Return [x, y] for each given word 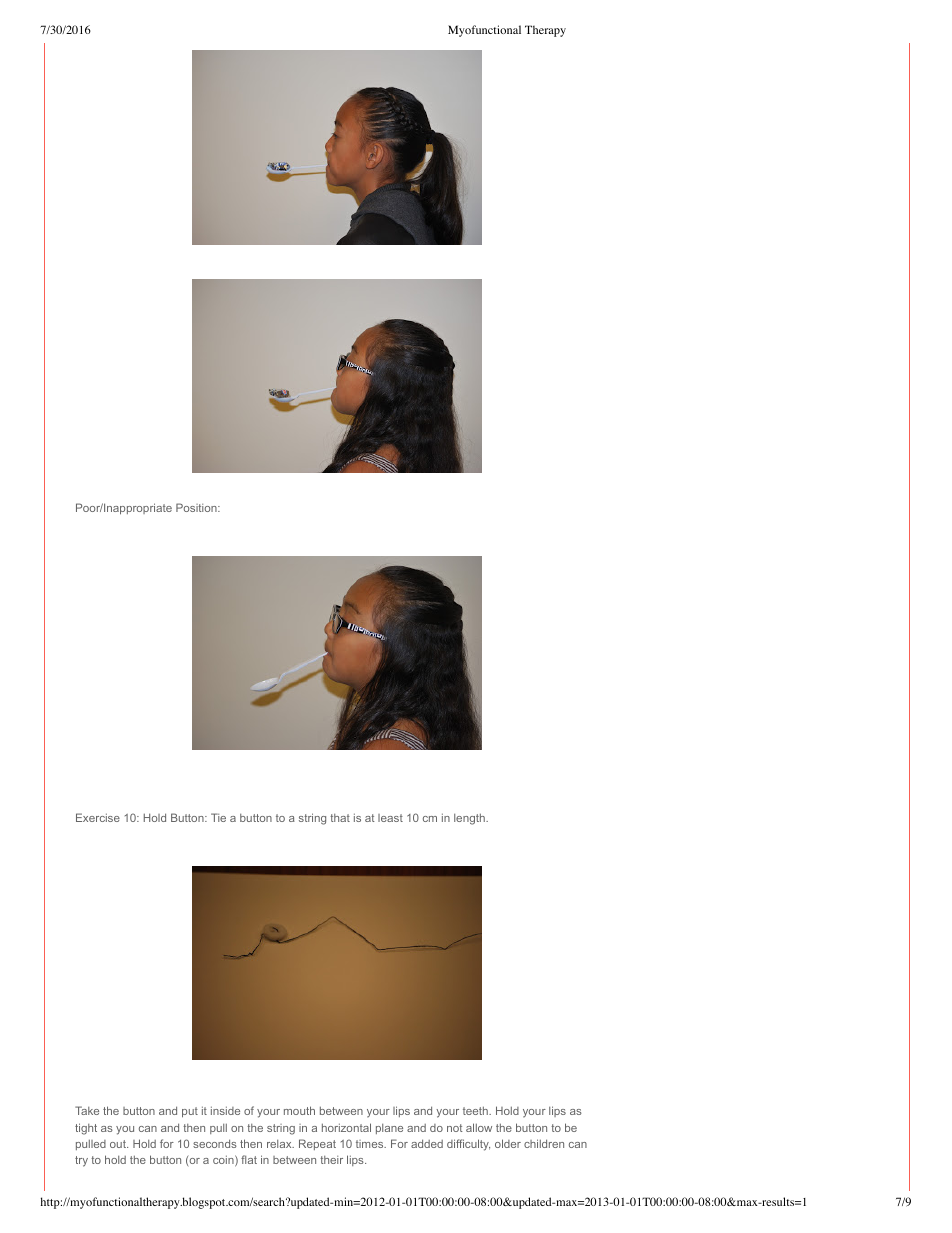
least [390, 818]
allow [479, 1127]
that [340, 818]
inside [225, 1110]
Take [87, 1110]
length [470, 819]
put [190, 1112]
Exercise [98, 817]
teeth [476, 1110]
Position [197, 507]
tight [86, 1129]
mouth [299, 1110]
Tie [218, 817]
